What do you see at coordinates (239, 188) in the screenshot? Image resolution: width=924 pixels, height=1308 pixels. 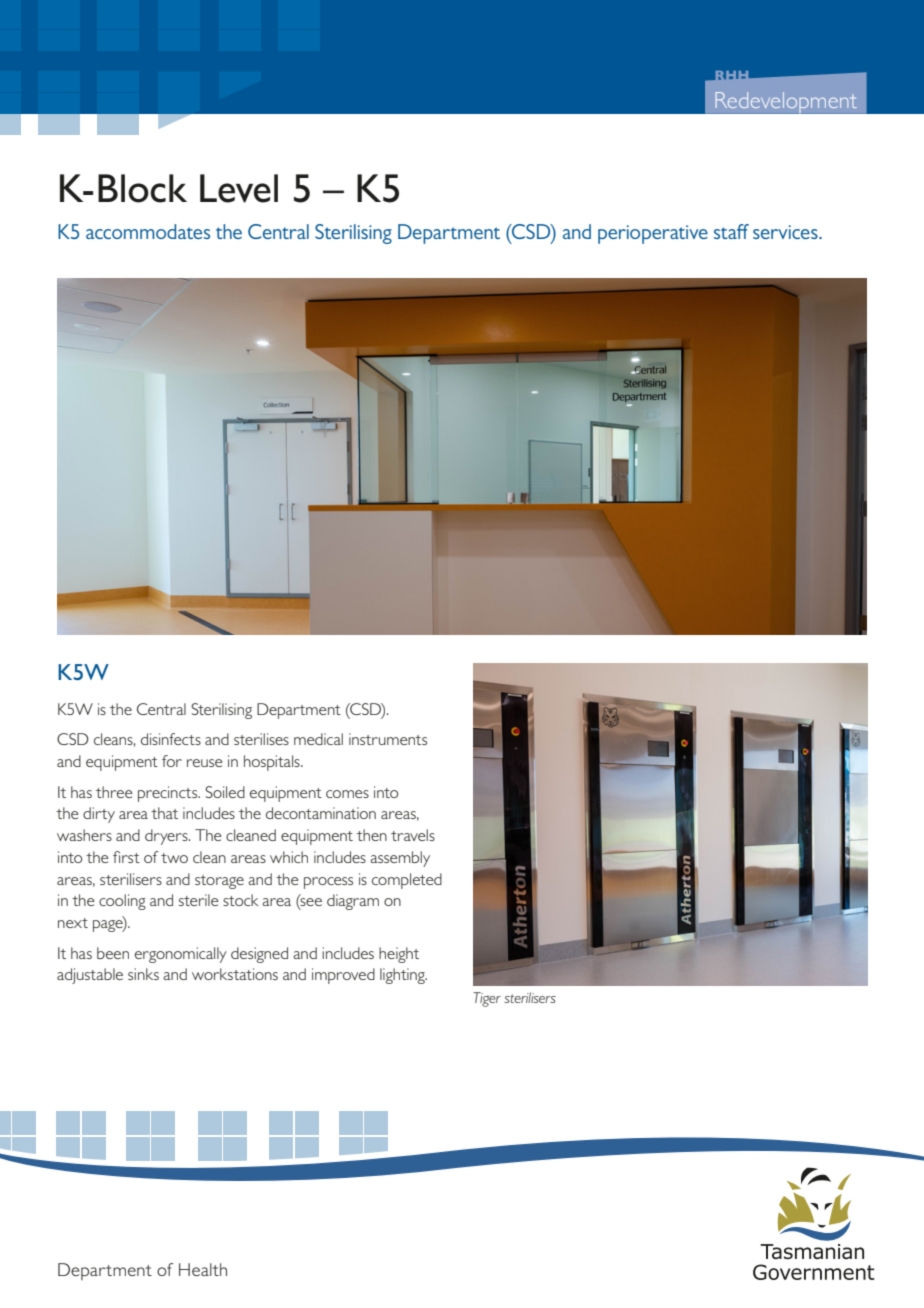 I see `Level` at bounding box center [239, 188].
